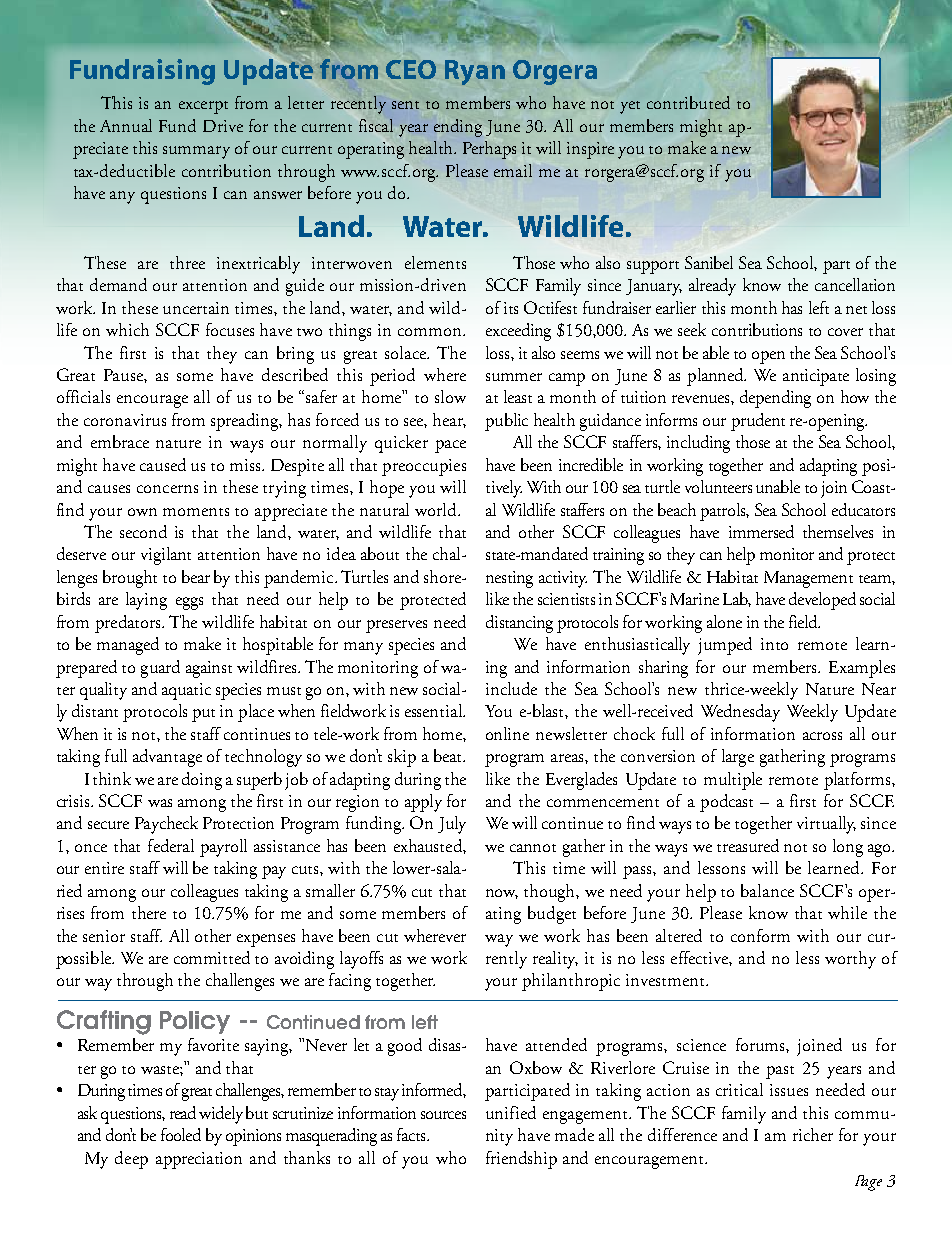 Image resolution: width=952 pixels, height=1233 pixels. What do you see at coordinates (519, 624) in the page?
I see `distancing` at bounding box center [519, 624].
